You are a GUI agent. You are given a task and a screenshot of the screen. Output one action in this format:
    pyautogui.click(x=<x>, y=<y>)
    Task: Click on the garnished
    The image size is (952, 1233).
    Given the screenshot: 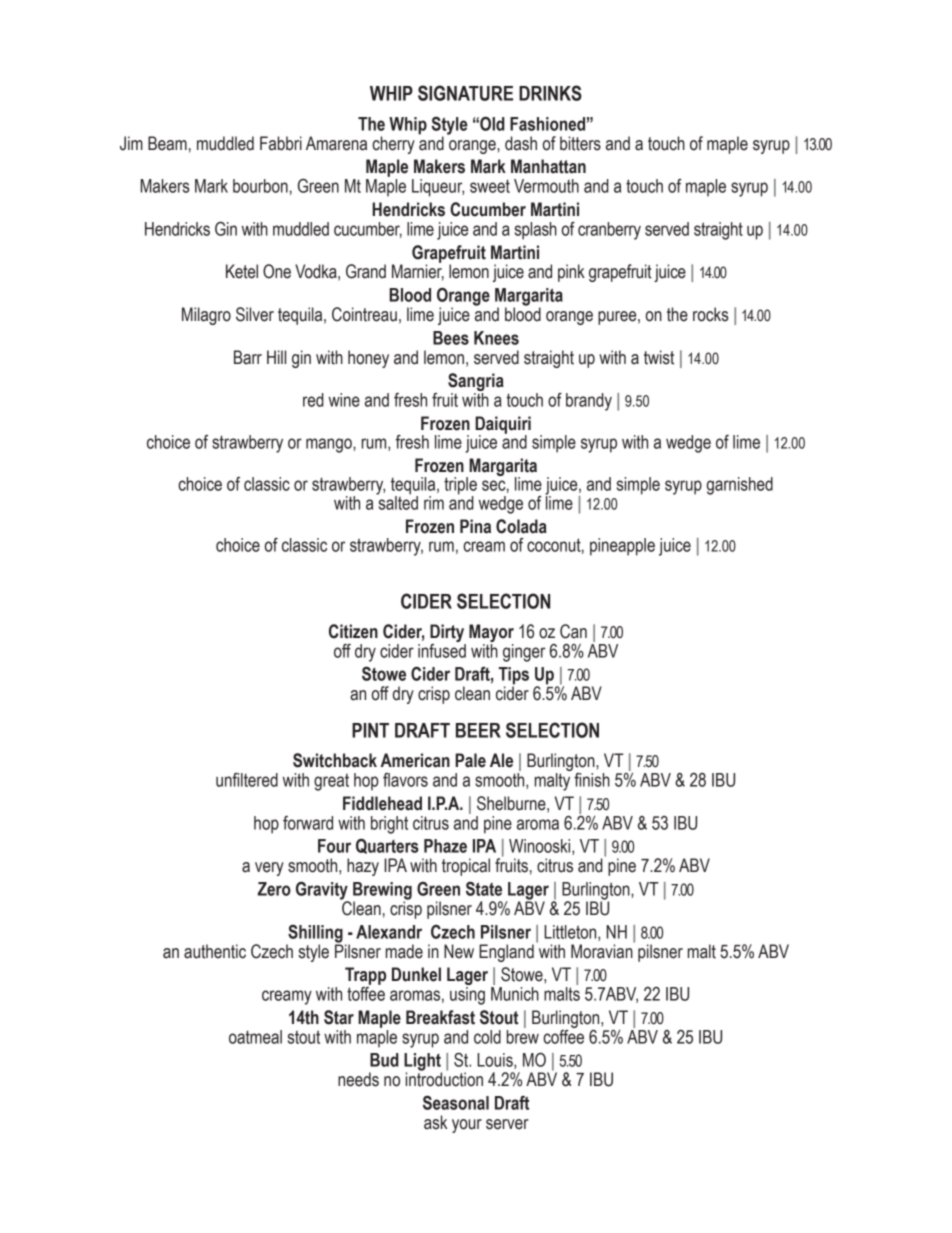 What is the action you would take?
    pyautogui.click(x=739, y=486)
